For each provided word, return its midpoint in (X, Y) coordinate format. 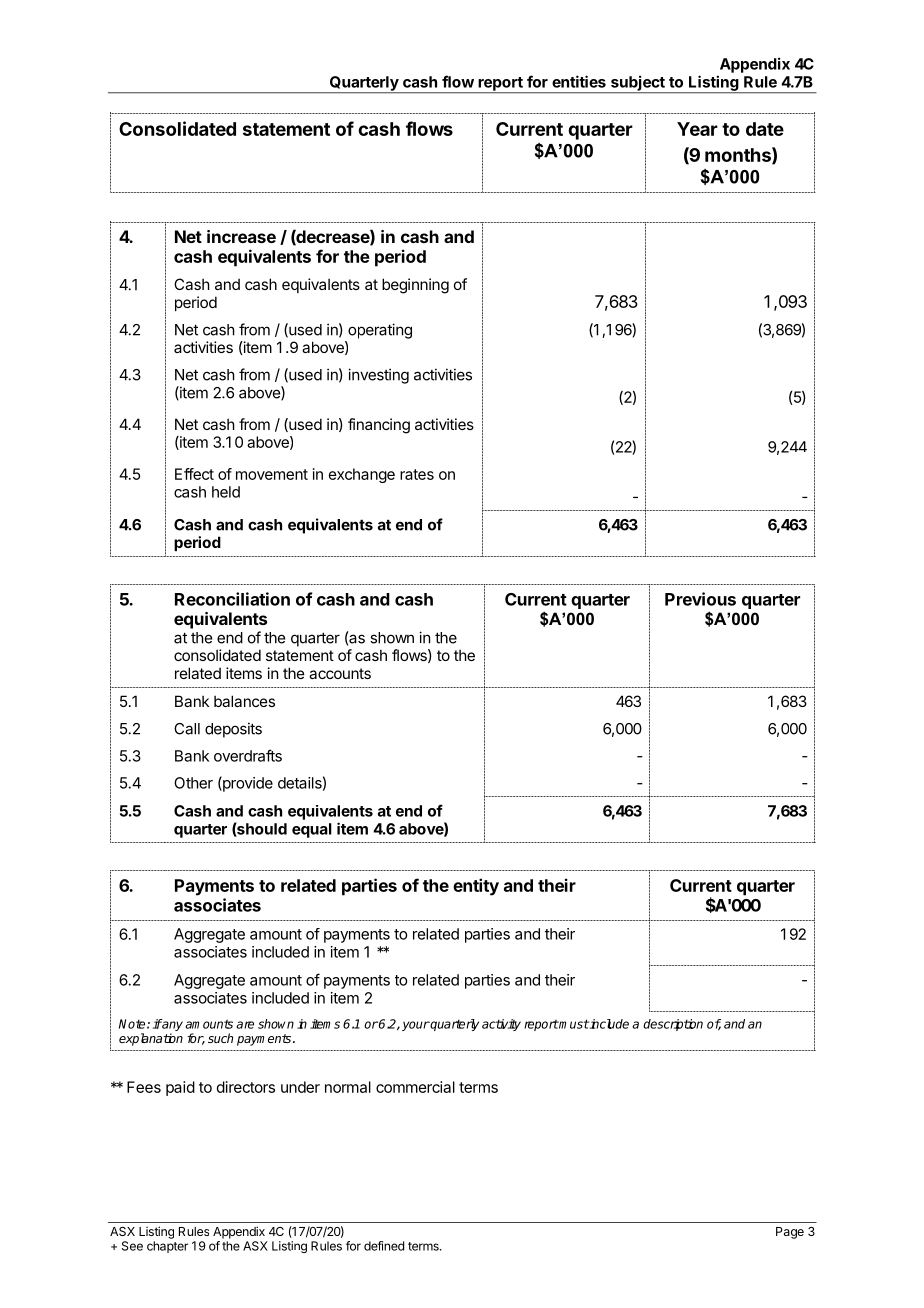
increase (241, 236)
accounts (340, 673)
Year (697, 129)
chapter (167, 1247)
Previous (700, 599)
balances (244, 701)
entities (579, 81)
